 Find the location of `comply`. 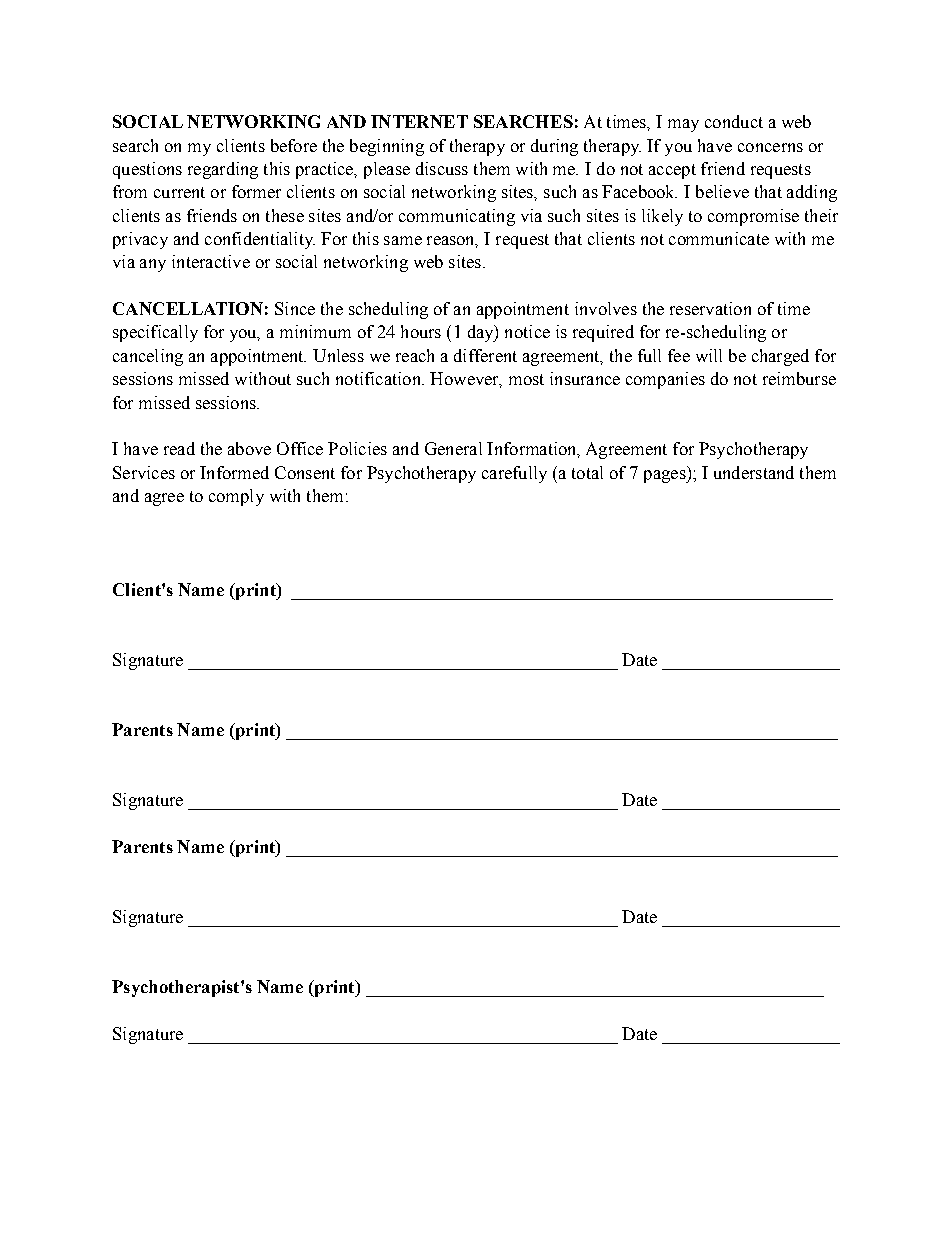

comply is located at coordinates (236, 497).
